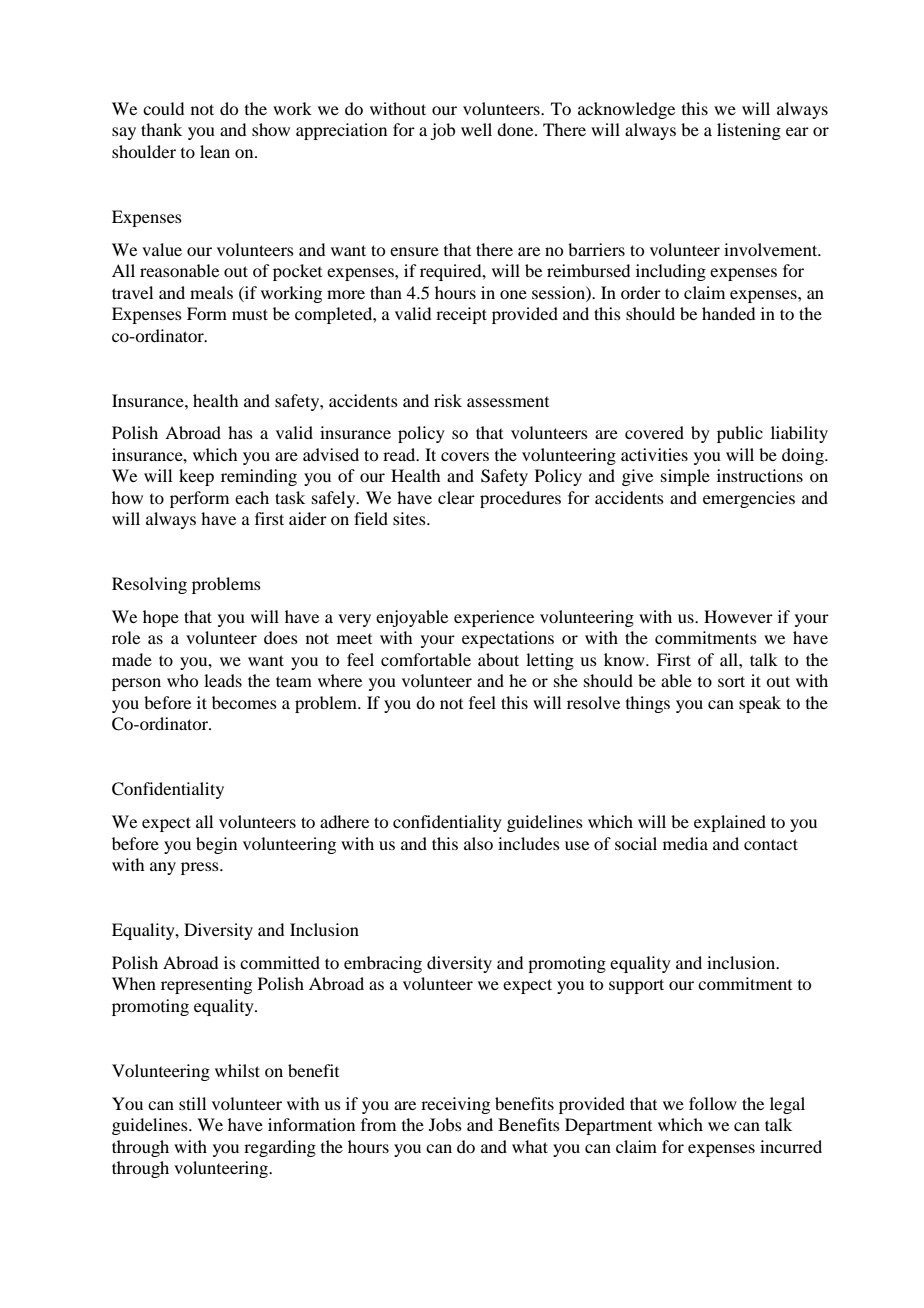 The width and height of the screenshot is (924, 1308). Describe the element at coordinates (465, 456) in the screenshot. I see `covers` at that location.
